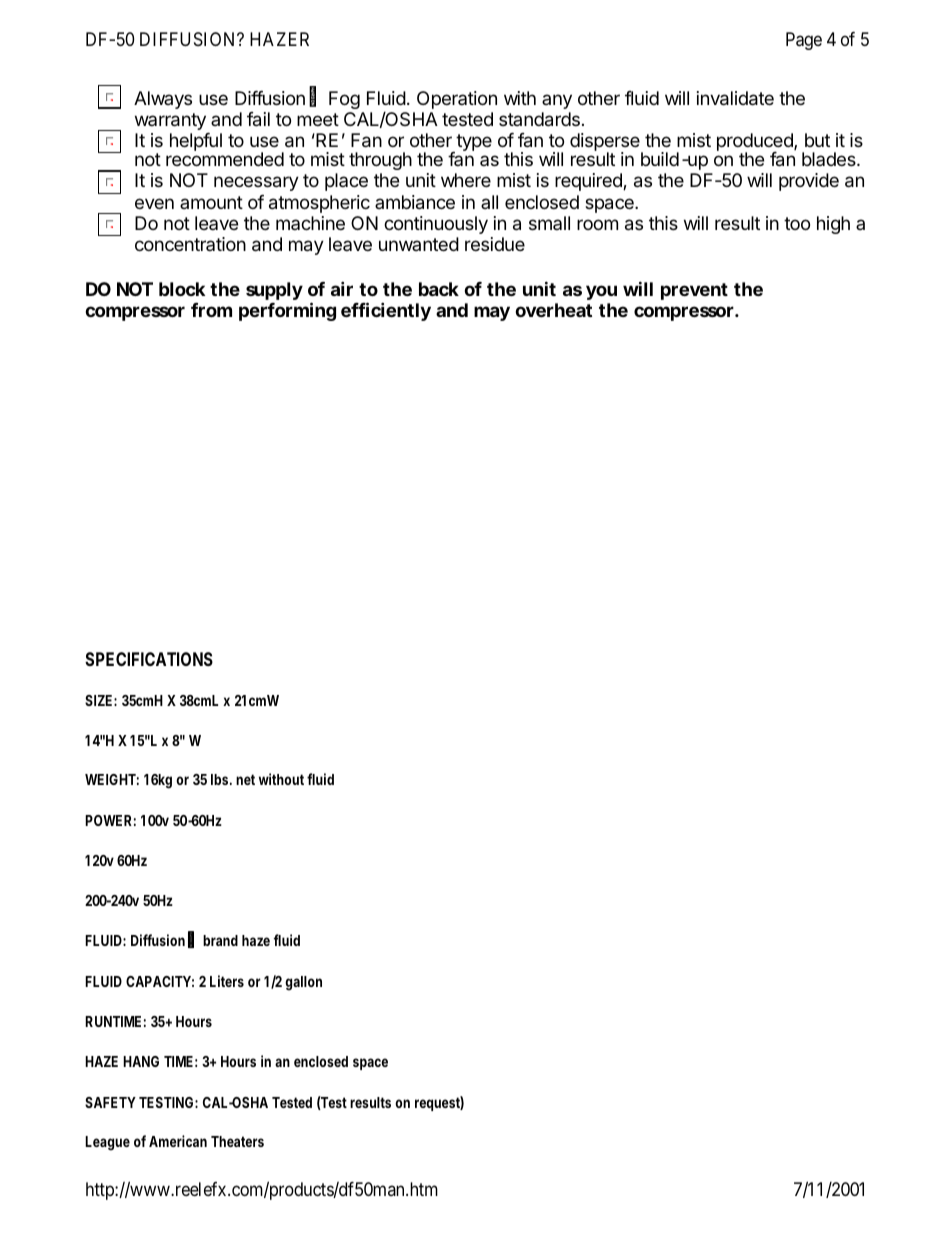  What do you see at coordinates (163, 100) in the screenshot?
I see `Always` at bounding box center [163, 100].
